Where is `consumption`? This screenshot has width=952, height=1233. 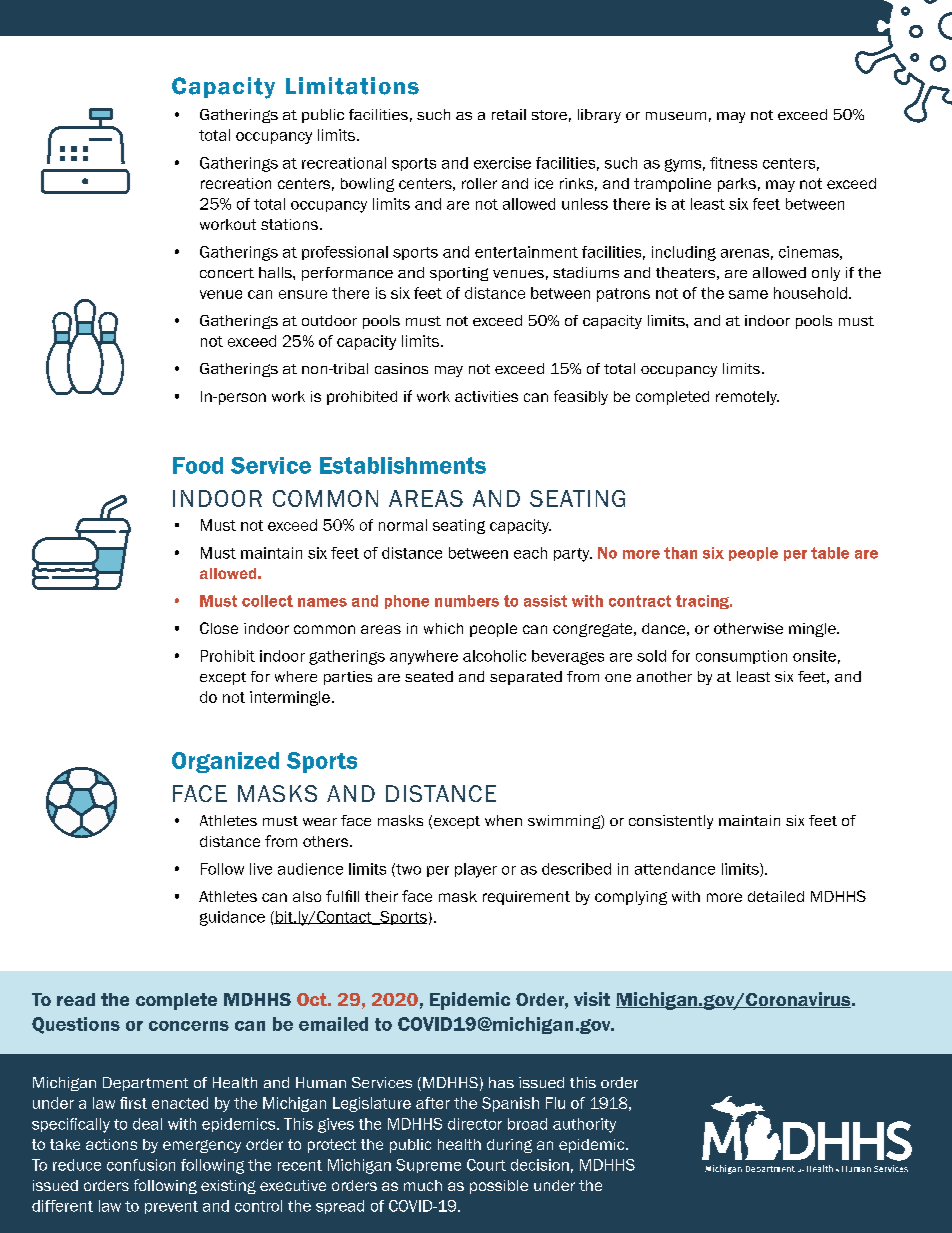
consumption is located at coordinates (741, 657).
